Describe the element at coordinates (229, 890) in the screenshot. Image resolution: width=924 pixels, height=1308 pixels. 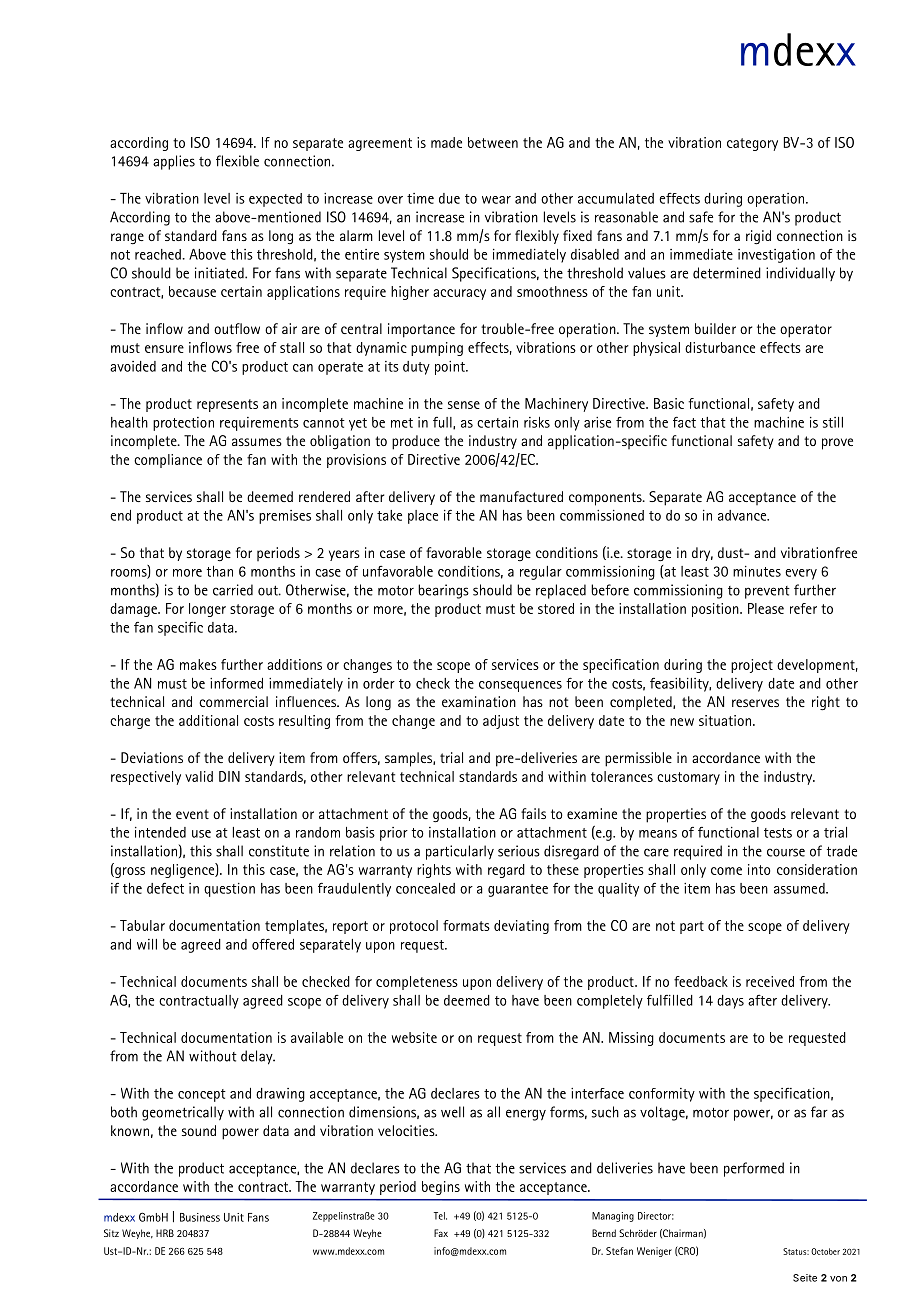
I see `question` at that location.
